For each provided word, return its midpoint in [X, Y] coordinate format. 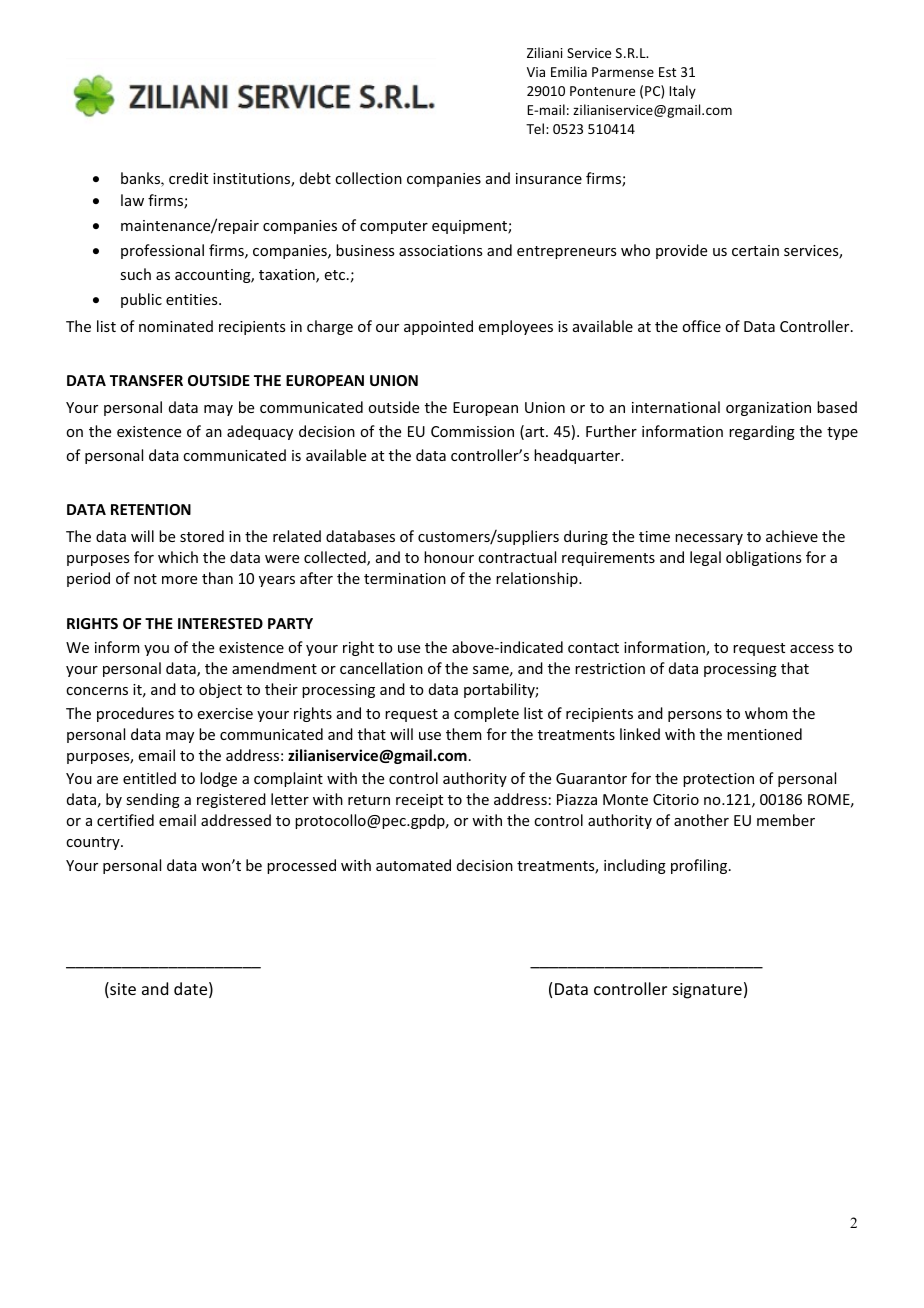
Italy [682, 92]
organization [768, 409]
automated [413, 865]
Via [536, 72]
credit [188, 178]
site [122, 990]
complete [486, 714]
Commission [472, 431]
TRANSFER [146, 380]
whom [766, 713]
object [220, 690]
